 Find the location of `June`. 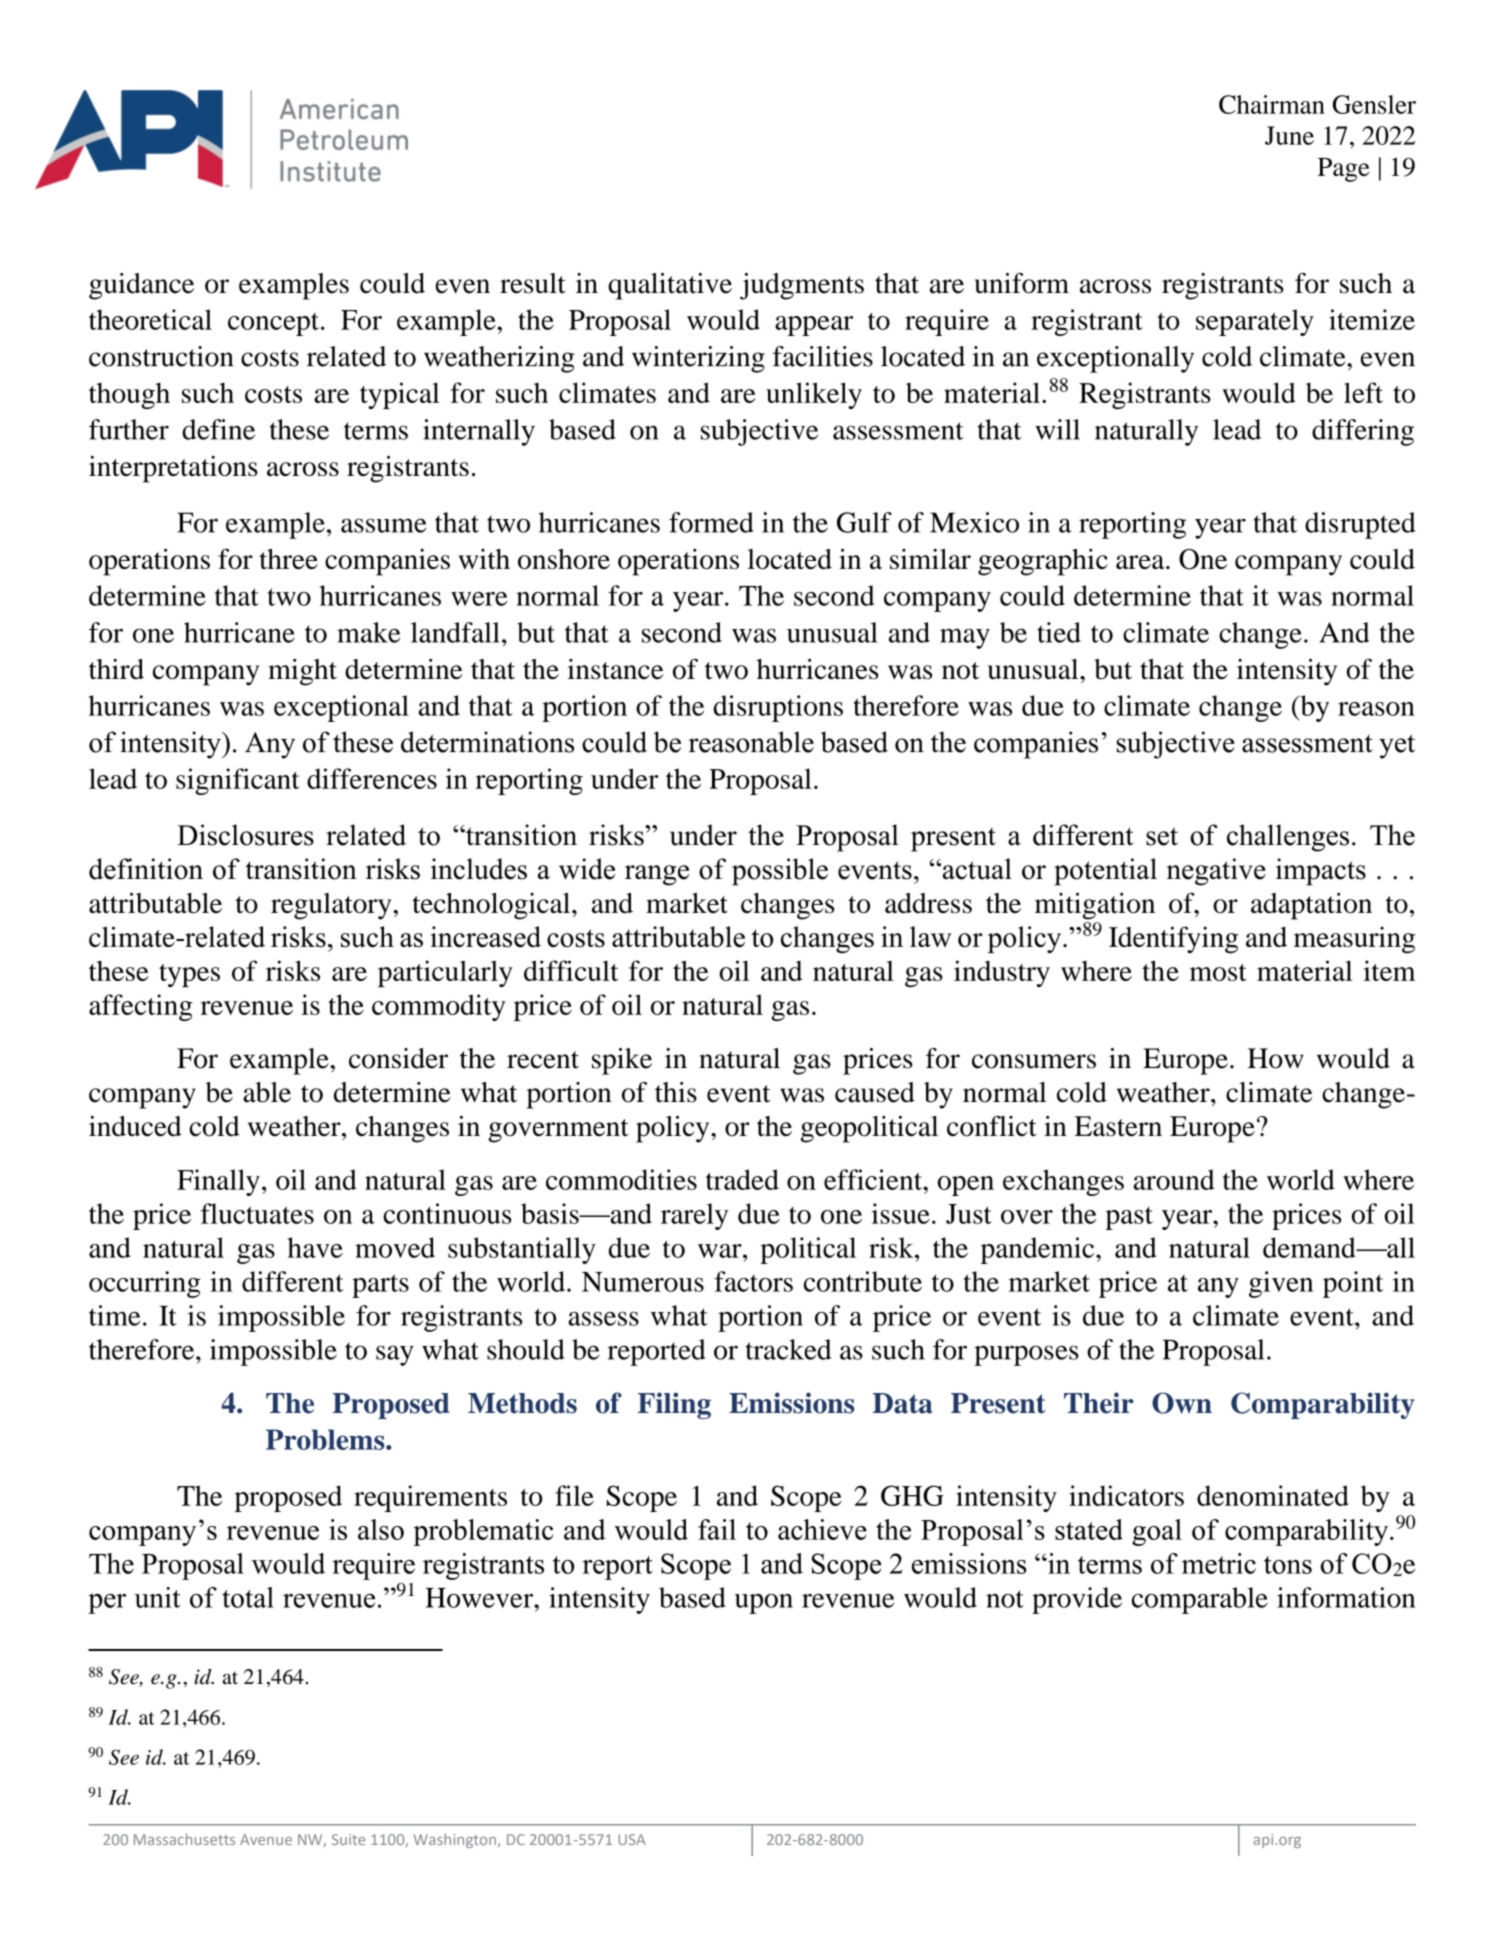

June is located at coordinates (1289, 135).
